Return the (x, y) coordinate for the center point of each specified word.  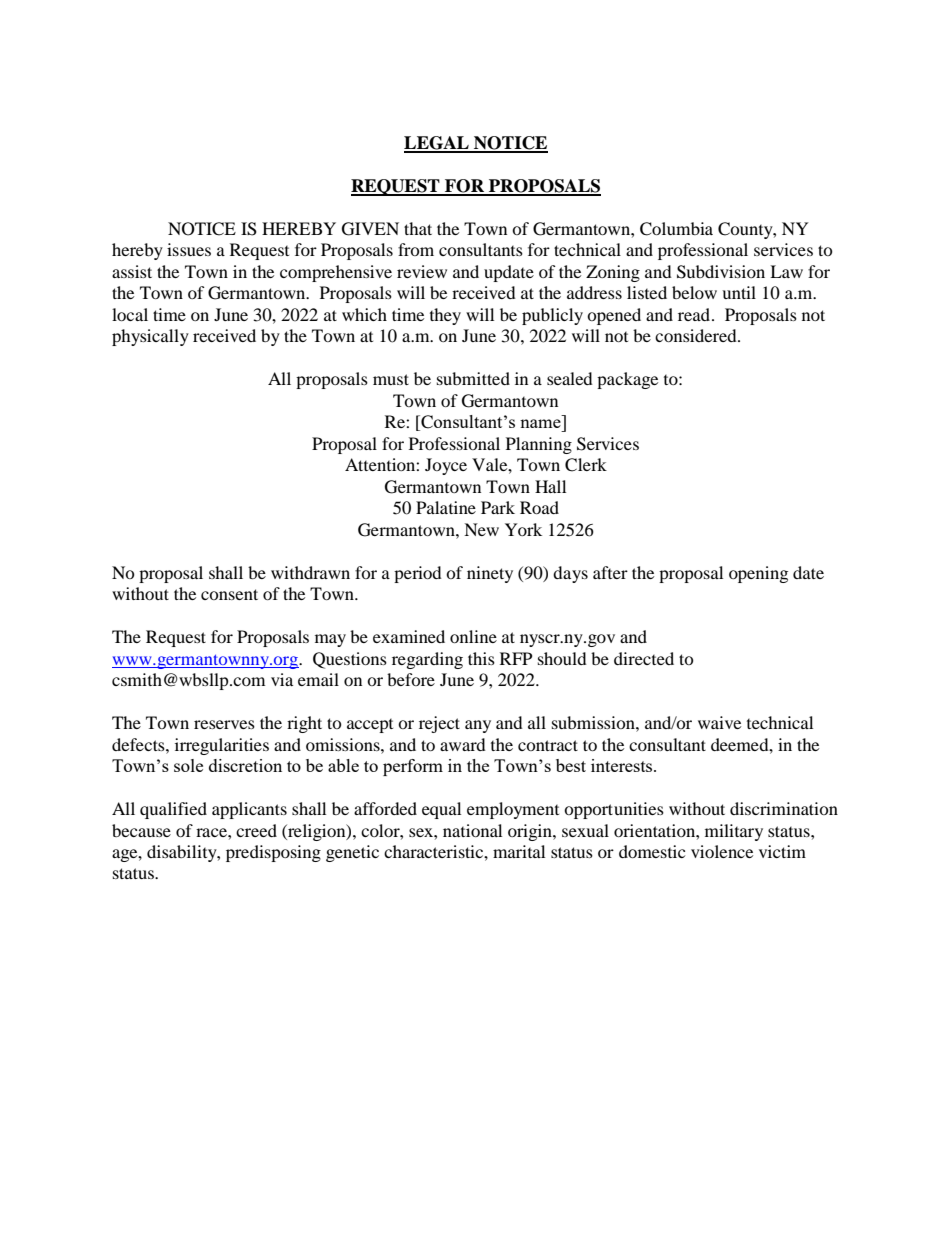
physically (150, 337)
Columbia (676, 229)
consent (229, 594)
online (473, 636)
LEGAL (437, 144)
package (627, 380)
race (212, 832)
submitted (473, 378)
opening (758, 574)
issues (189, 249)
